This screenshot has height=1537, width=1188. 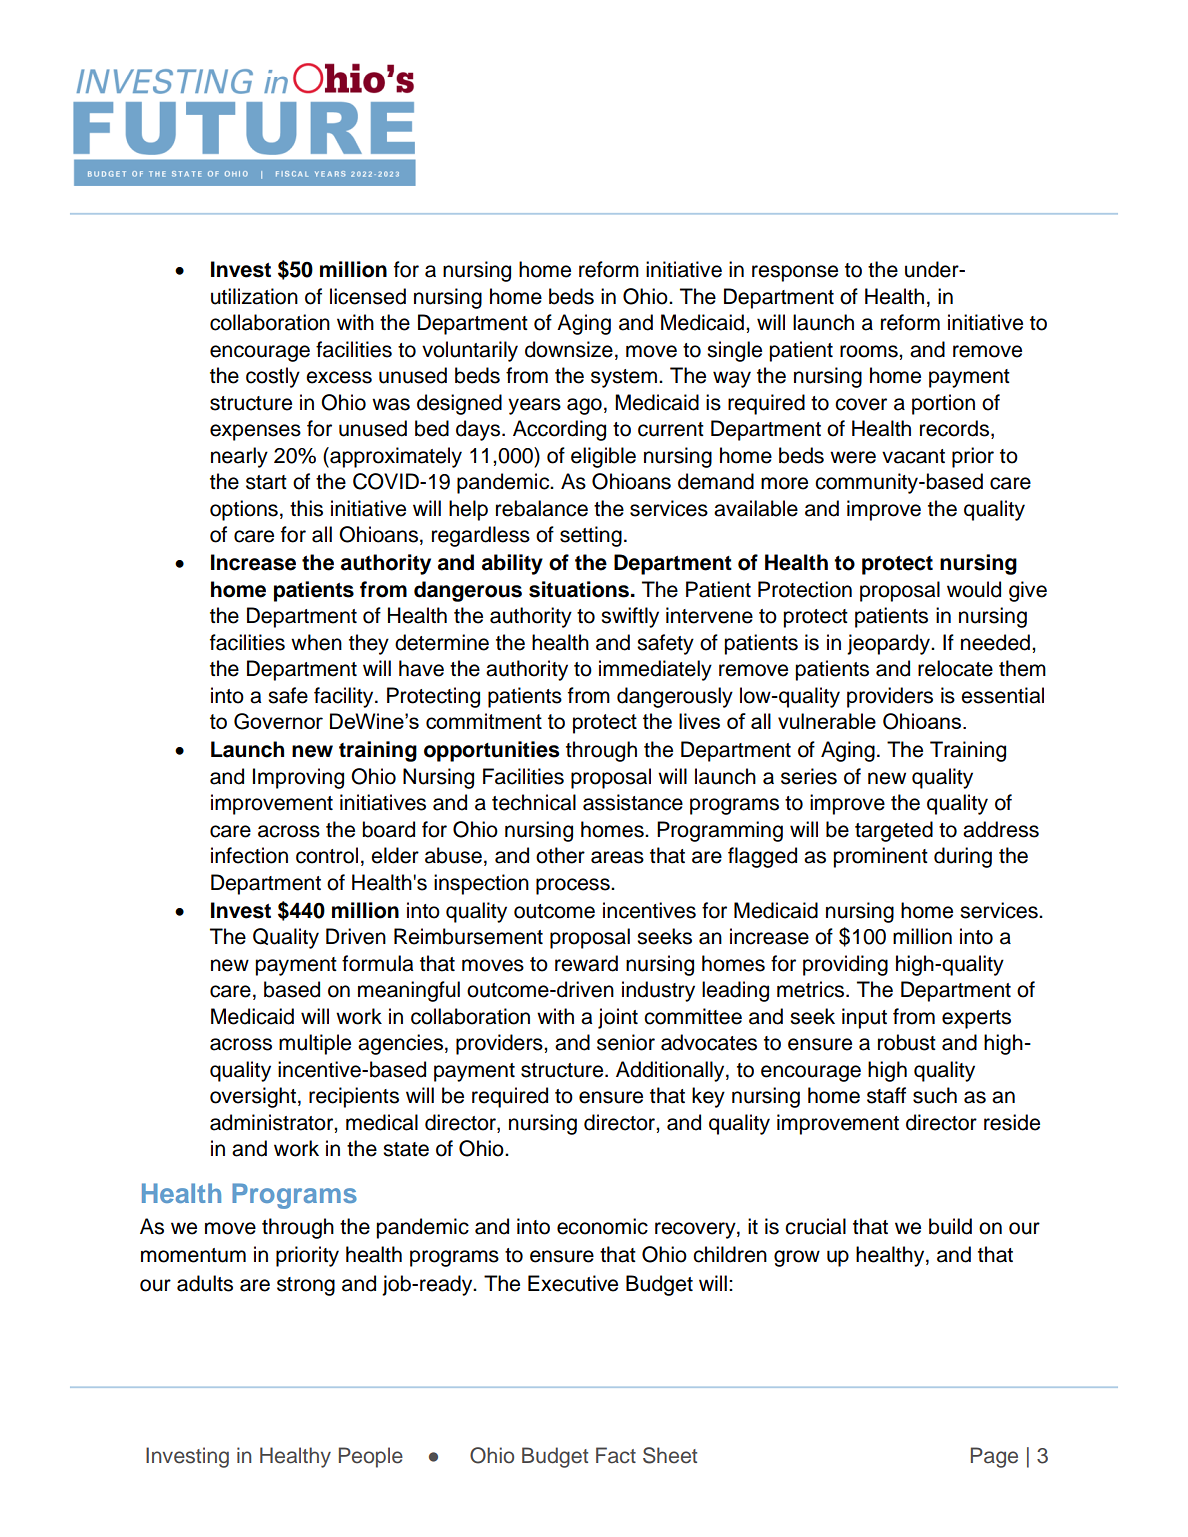 What do you see at coordinates (315, 1044) in the screenshot?
I see `multiple` at bounding box center [315, 1044].
